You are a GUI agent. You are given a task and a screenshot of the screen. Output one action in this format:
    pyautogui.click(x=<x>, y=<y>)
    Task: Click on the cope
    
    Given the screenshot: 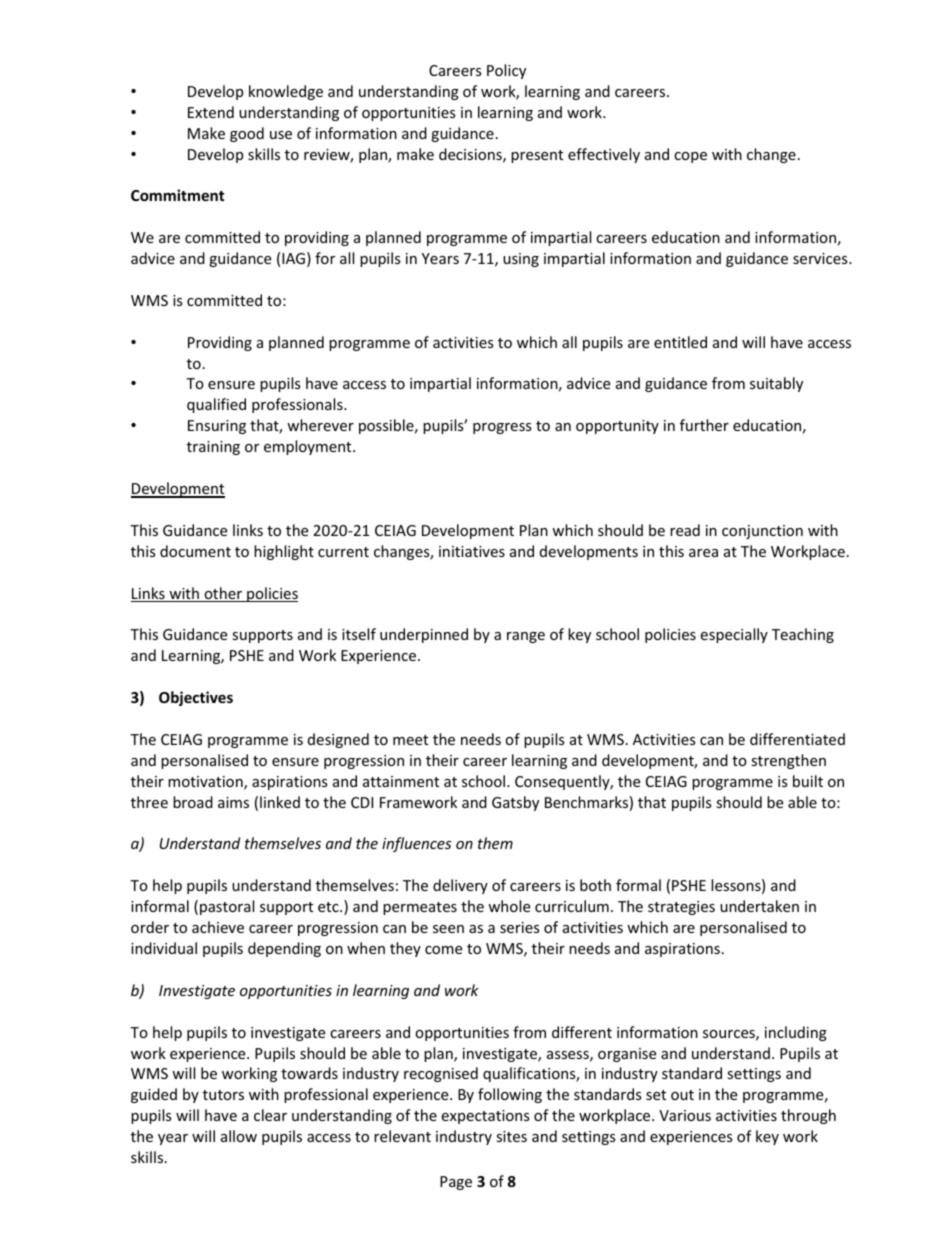 What is the action you would take?
    pyautogui.click(x=690, y=157)
